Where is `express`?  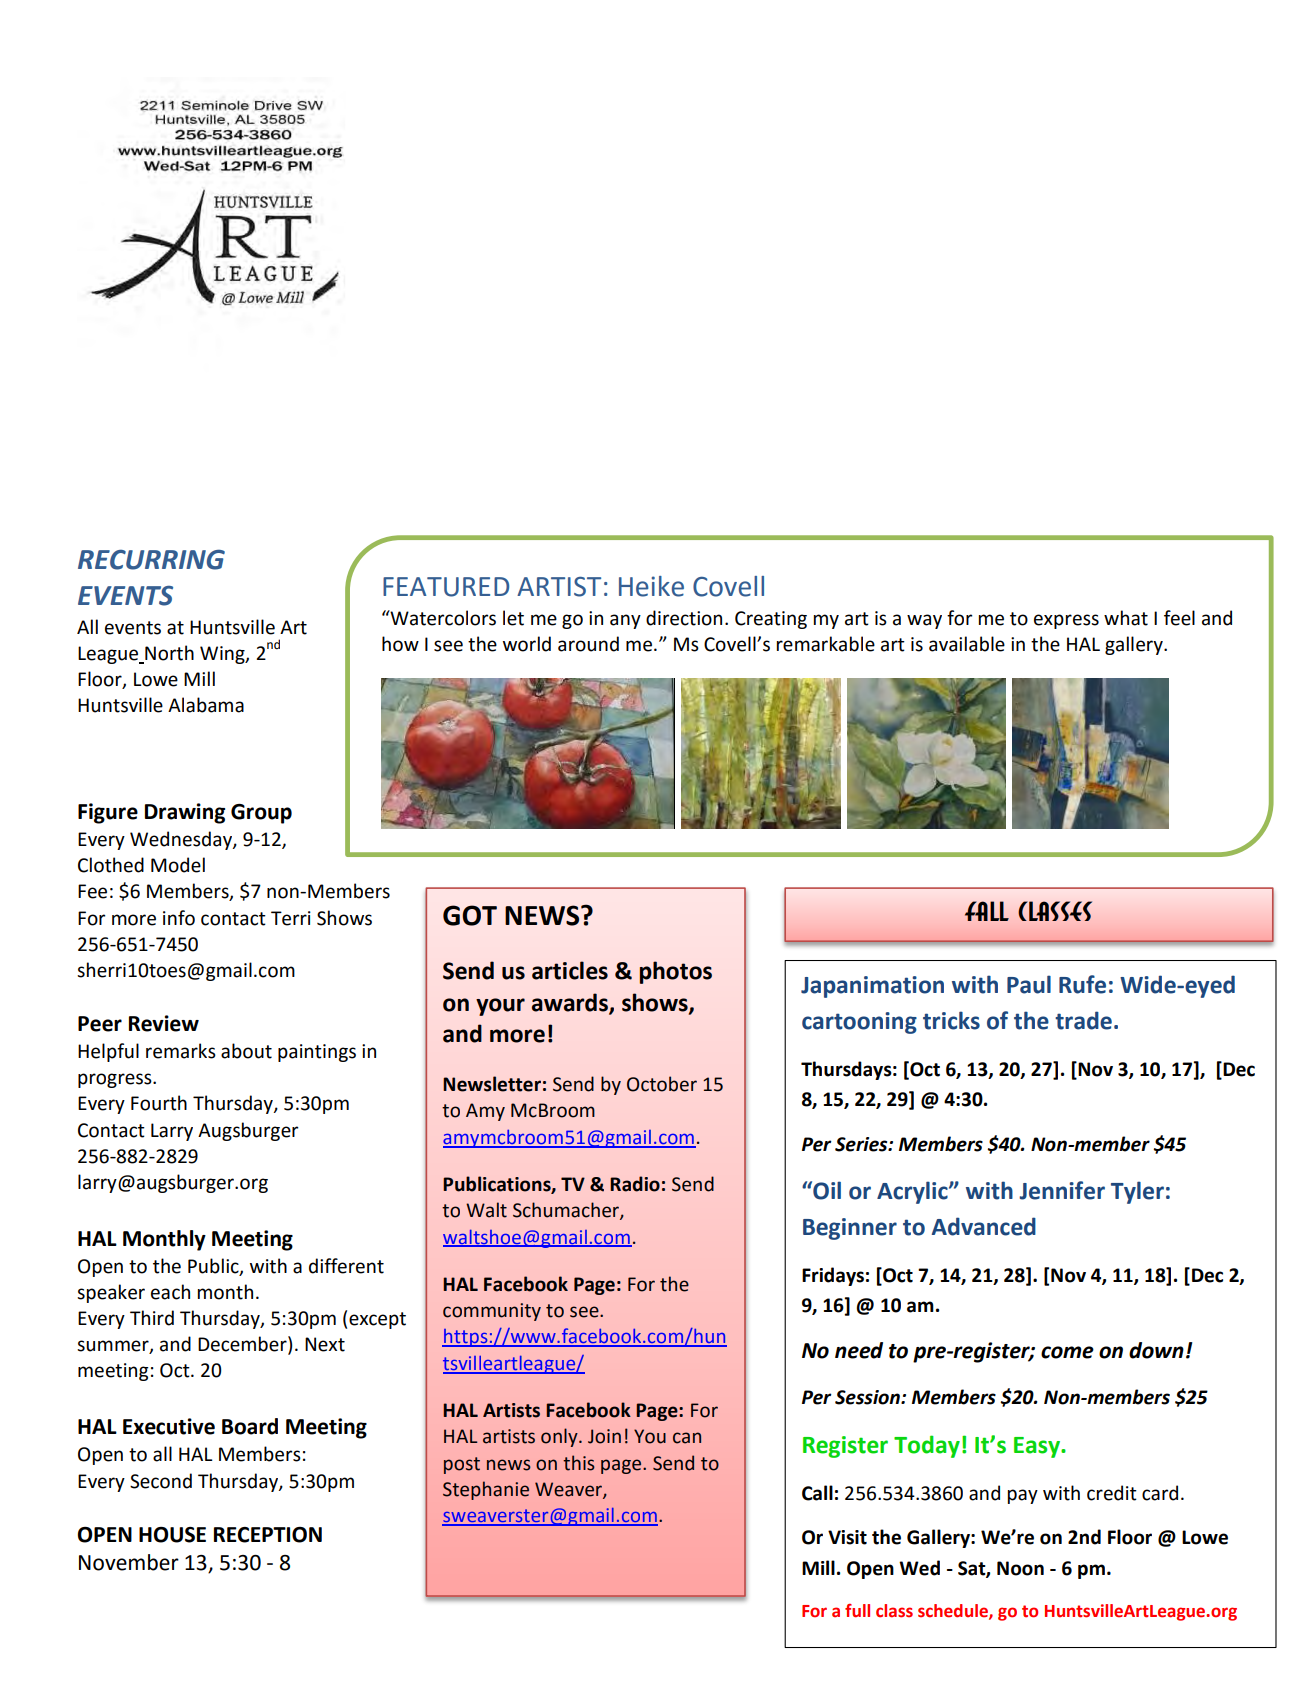 express is located at coordinates (1066, 621).
